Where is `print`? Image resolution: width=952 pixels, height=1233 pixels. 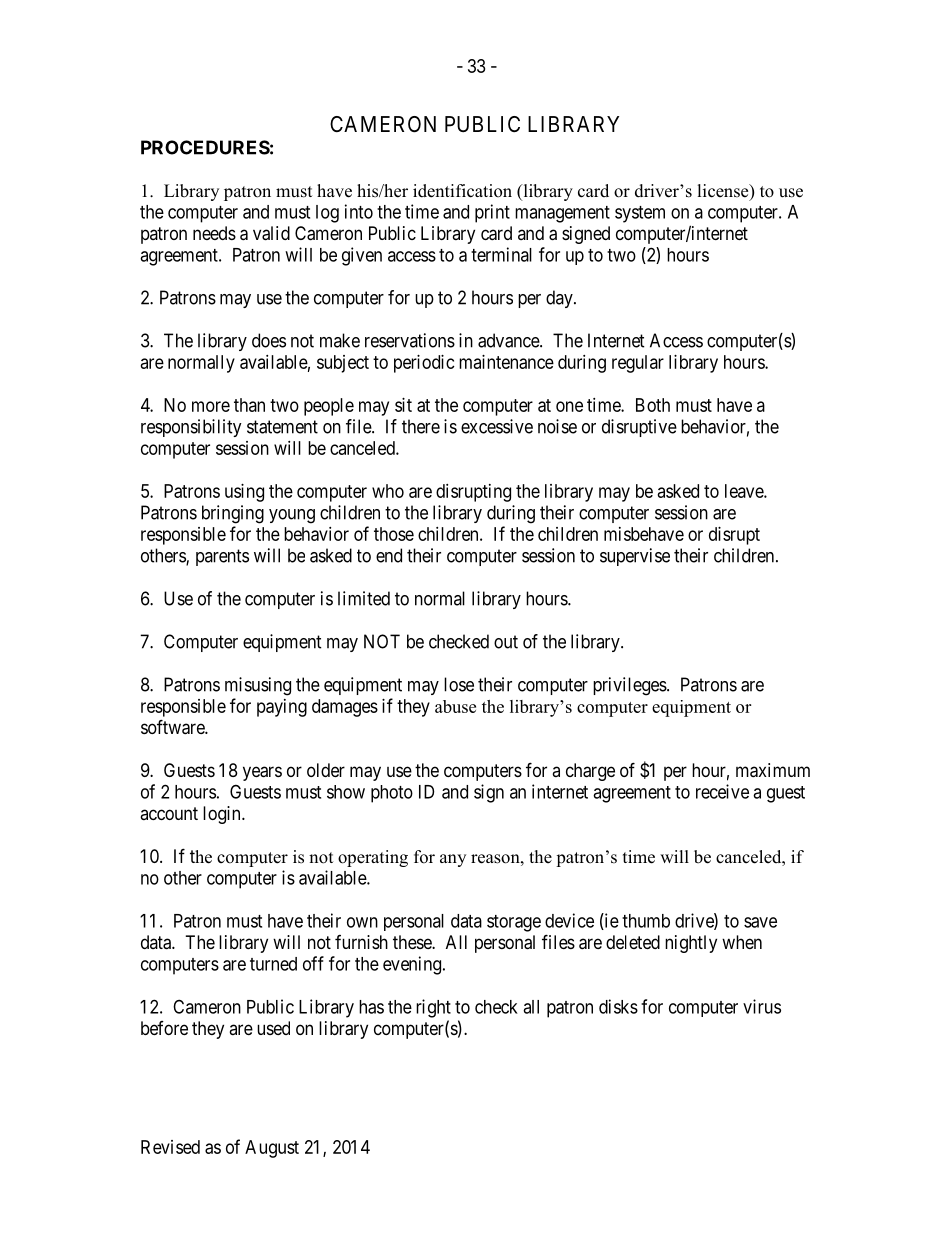
print is located at coordinates (492, 213).
